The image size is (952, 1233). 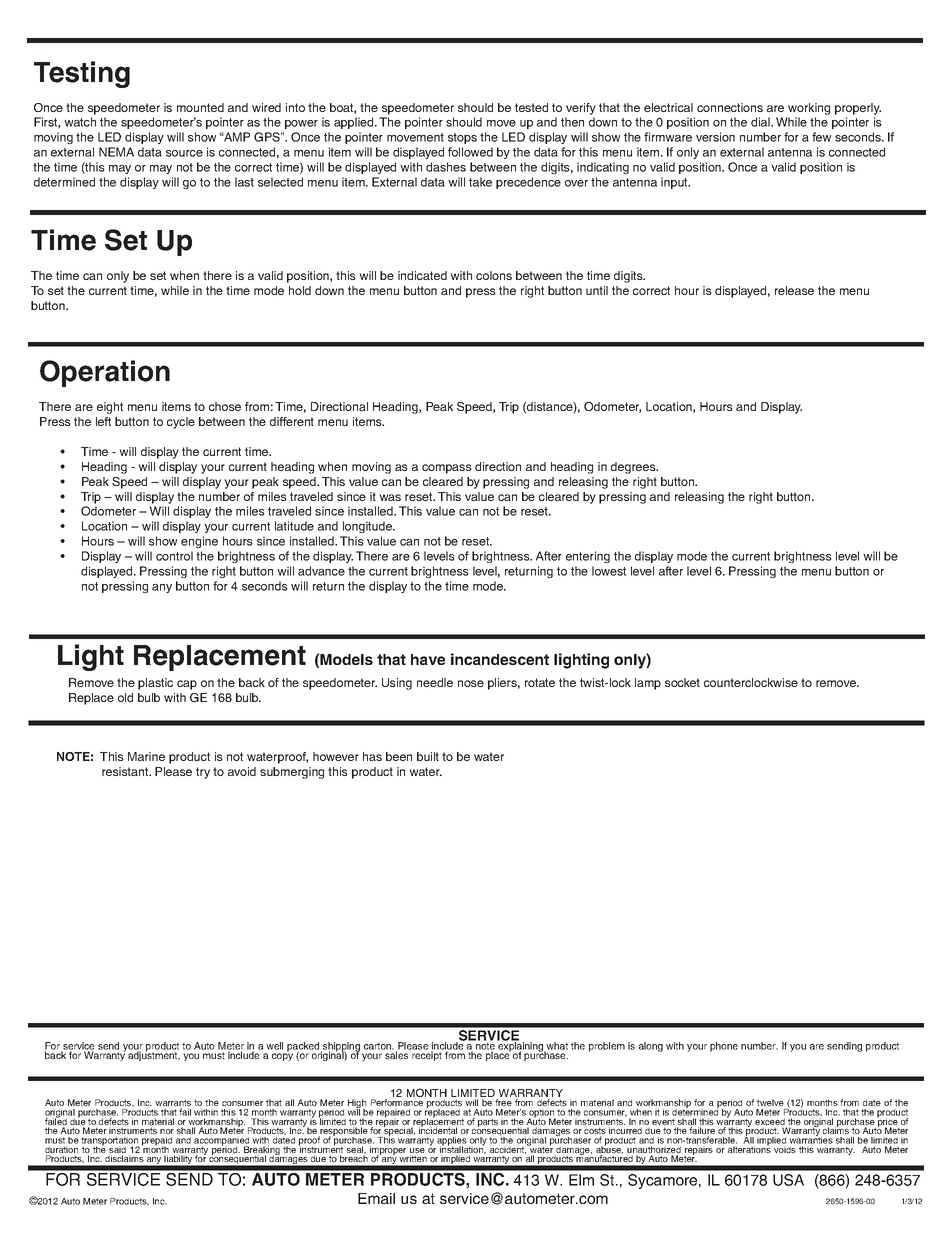 What do you see at coordinates (761, 122) in the screenshot?
I see `dial` at bounding box center [761, 122].
